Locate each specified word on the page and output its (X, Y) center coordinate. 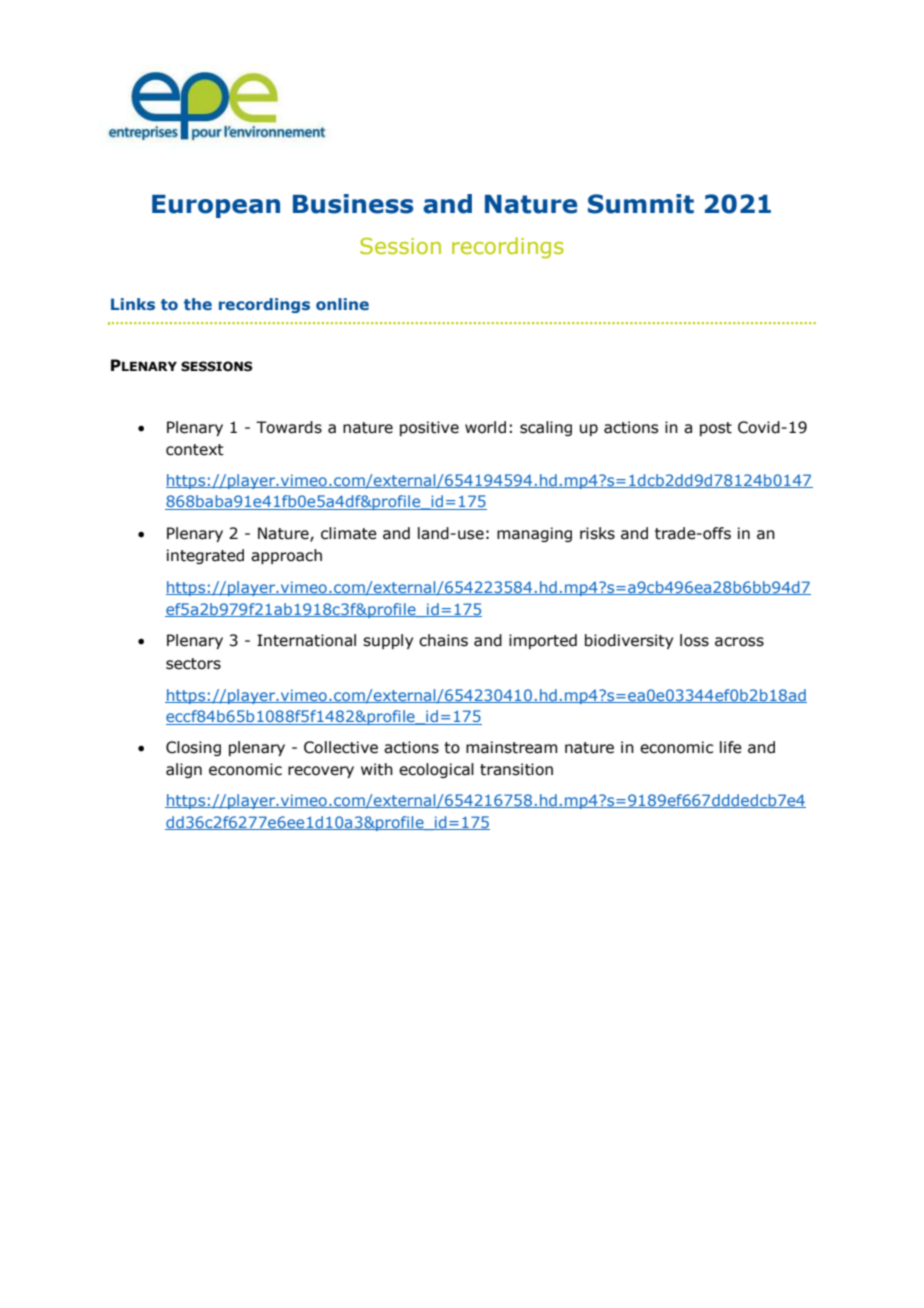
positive (429, 428)
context (195, 450)
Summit (641, 204)
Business (353, 204)
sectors (193, 664)
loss (694, 640)
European (216, 206)
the (198, 304)
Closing (193, 748)
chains (443, 640)
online (342, 304)
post (716, 429)
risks (597, 533)
